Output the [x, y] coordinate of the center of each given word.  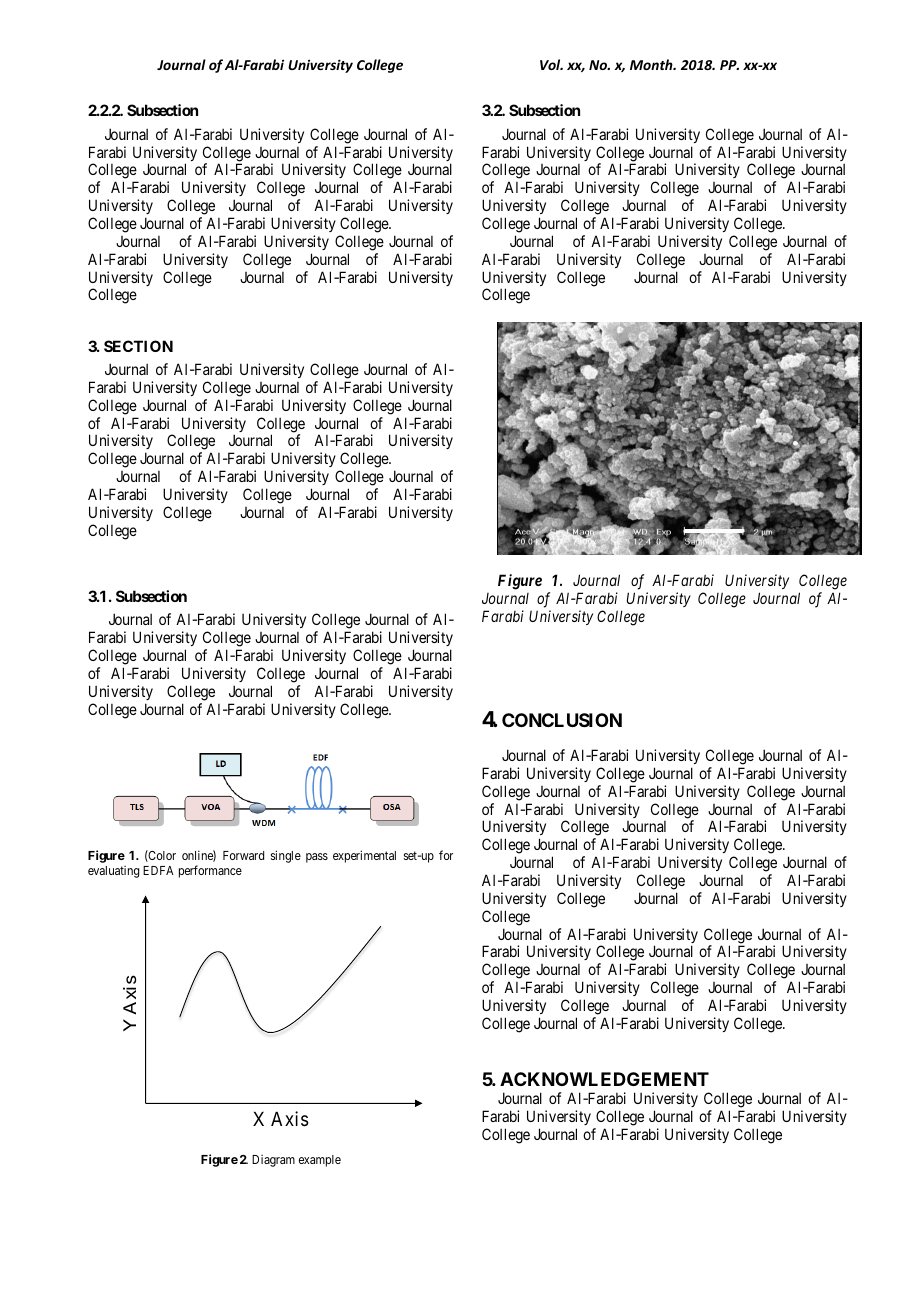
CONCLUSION [562, 720]
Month [652, 64]
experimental [364, 856]
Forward [243, 855]
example [320, 1161]
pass [317, 858]
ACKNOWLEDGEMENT [604, 1079]
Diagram [273, 1161]
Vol [551, 64]
